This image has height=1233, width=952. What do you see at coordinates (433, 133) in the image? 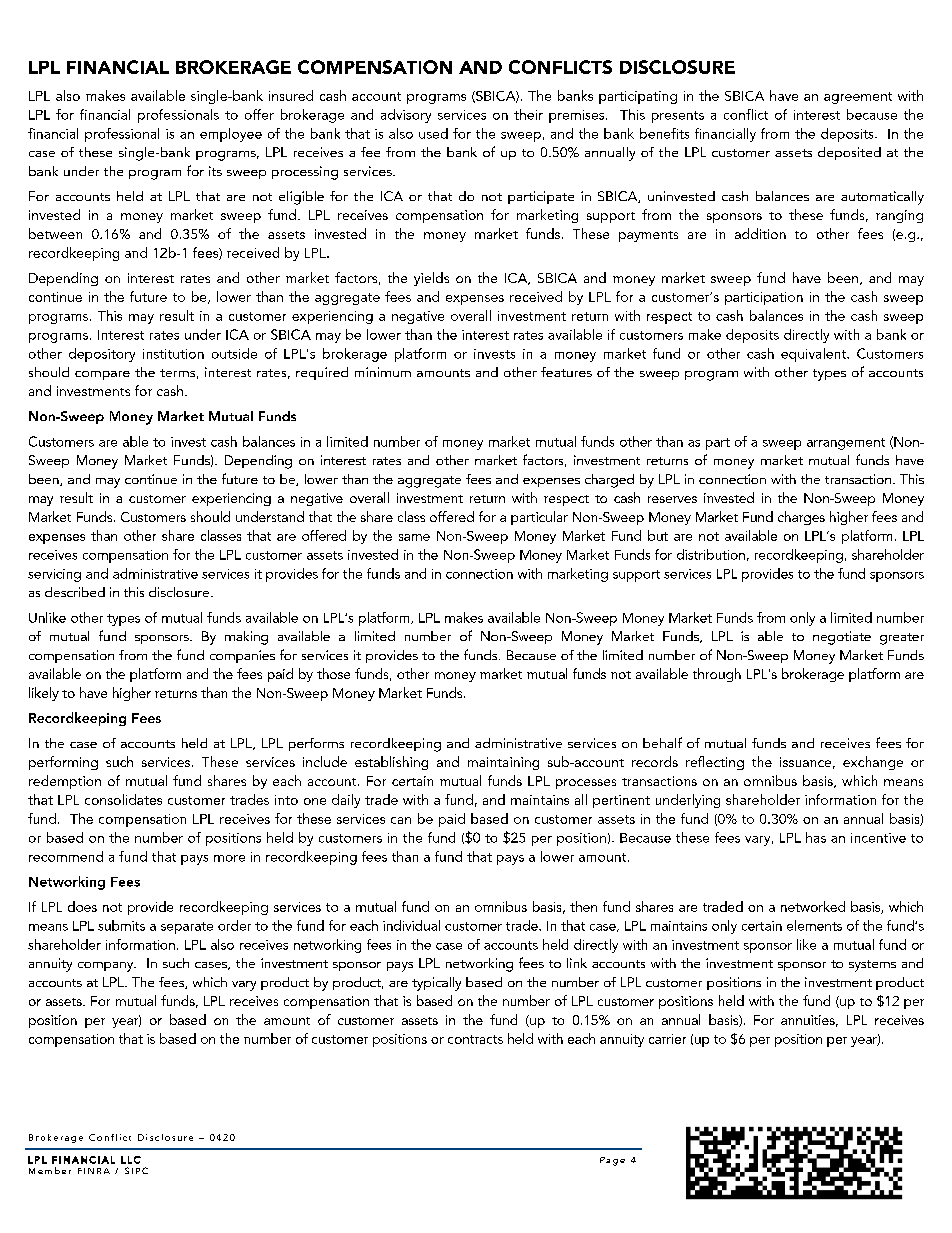
I see `used` at bounding box center [433, 133].
